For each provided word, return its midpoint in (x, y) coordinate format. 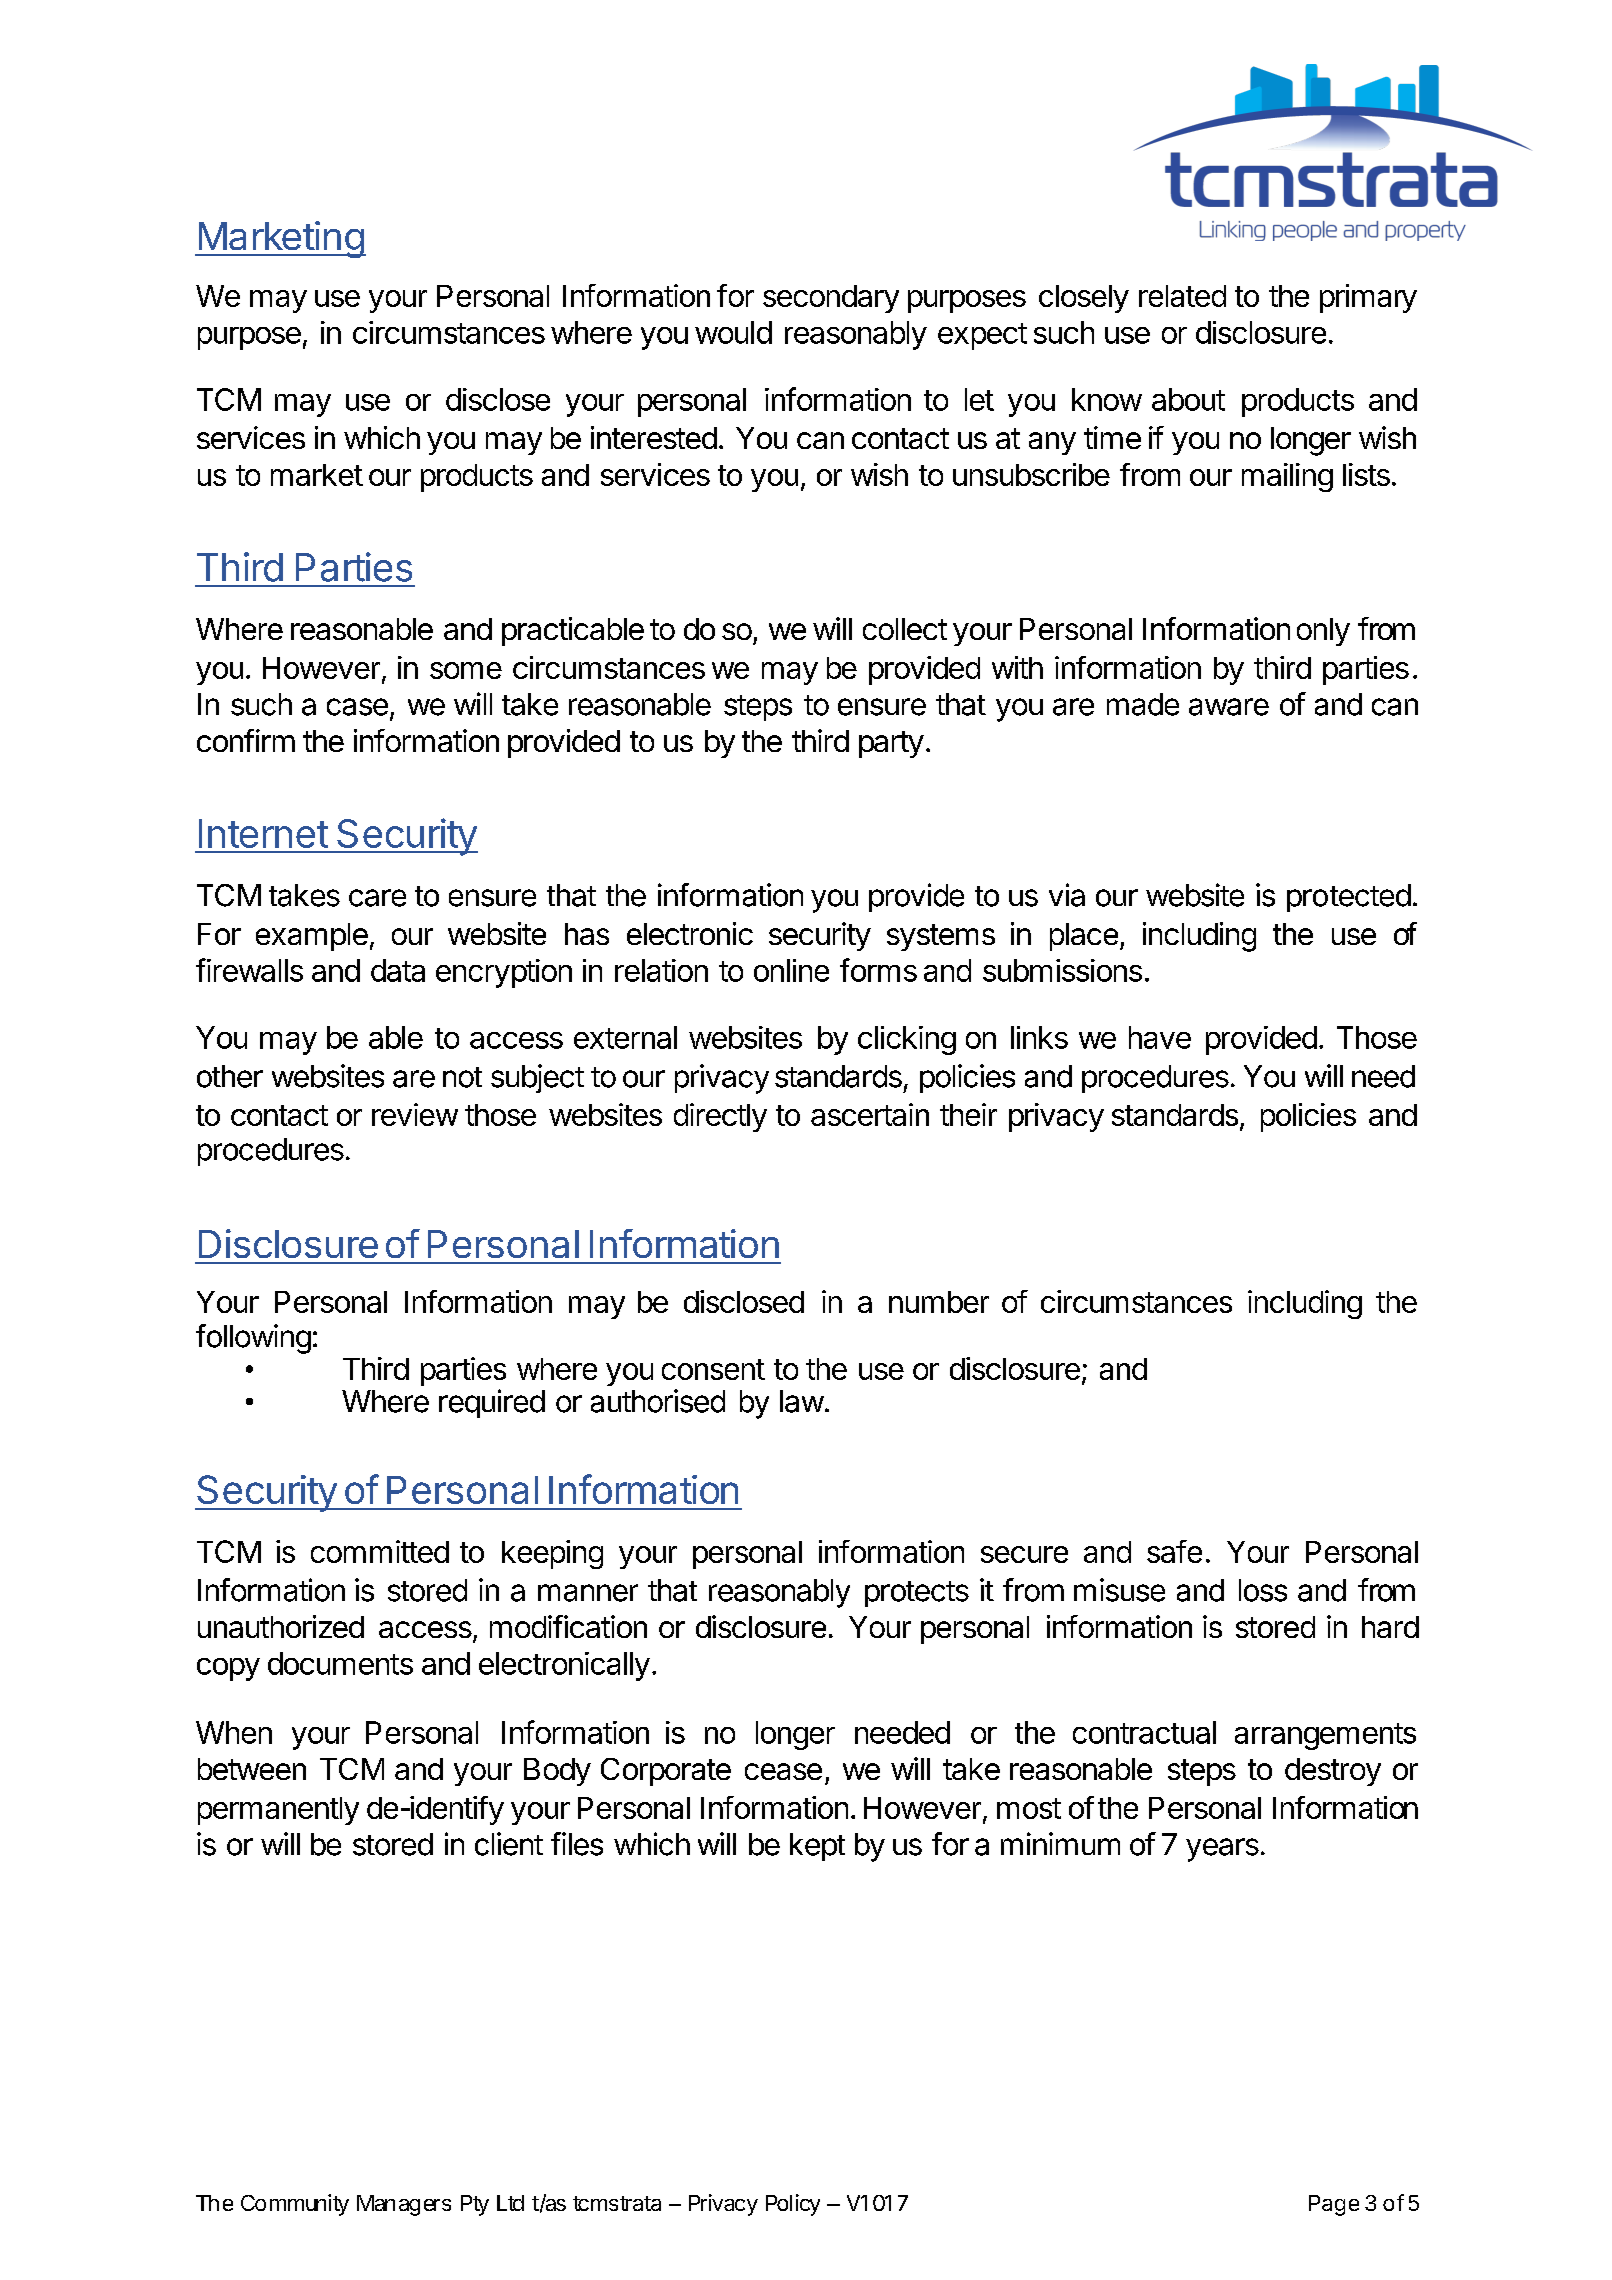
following (253, 1339)
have (1160, 1037)
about (1188, 399)
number (939, 1302)
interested (654, 437)
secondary (831, 299)
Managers (404, 2205)
